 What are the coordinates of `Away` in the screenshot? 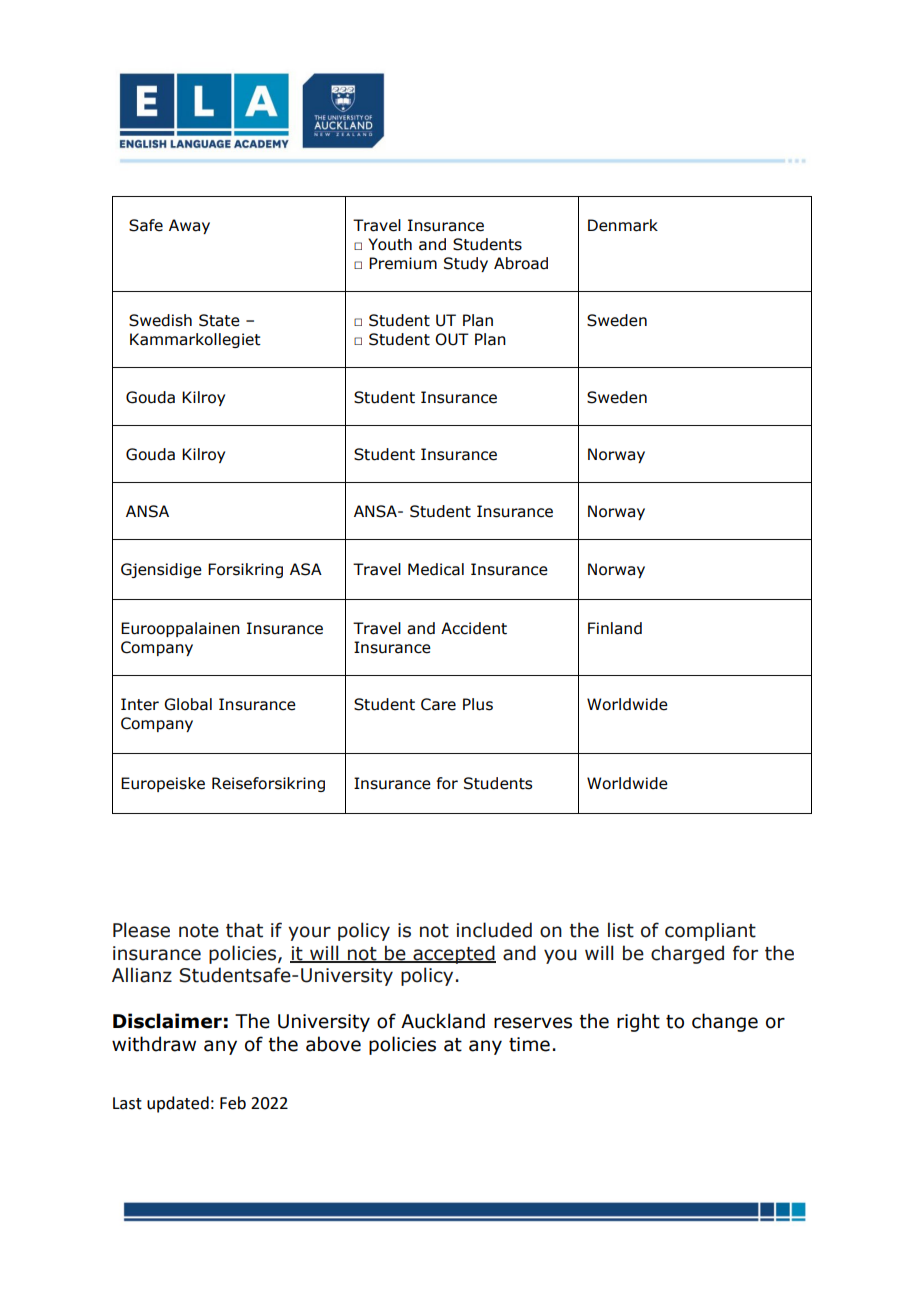 It's located at (189, 226).
